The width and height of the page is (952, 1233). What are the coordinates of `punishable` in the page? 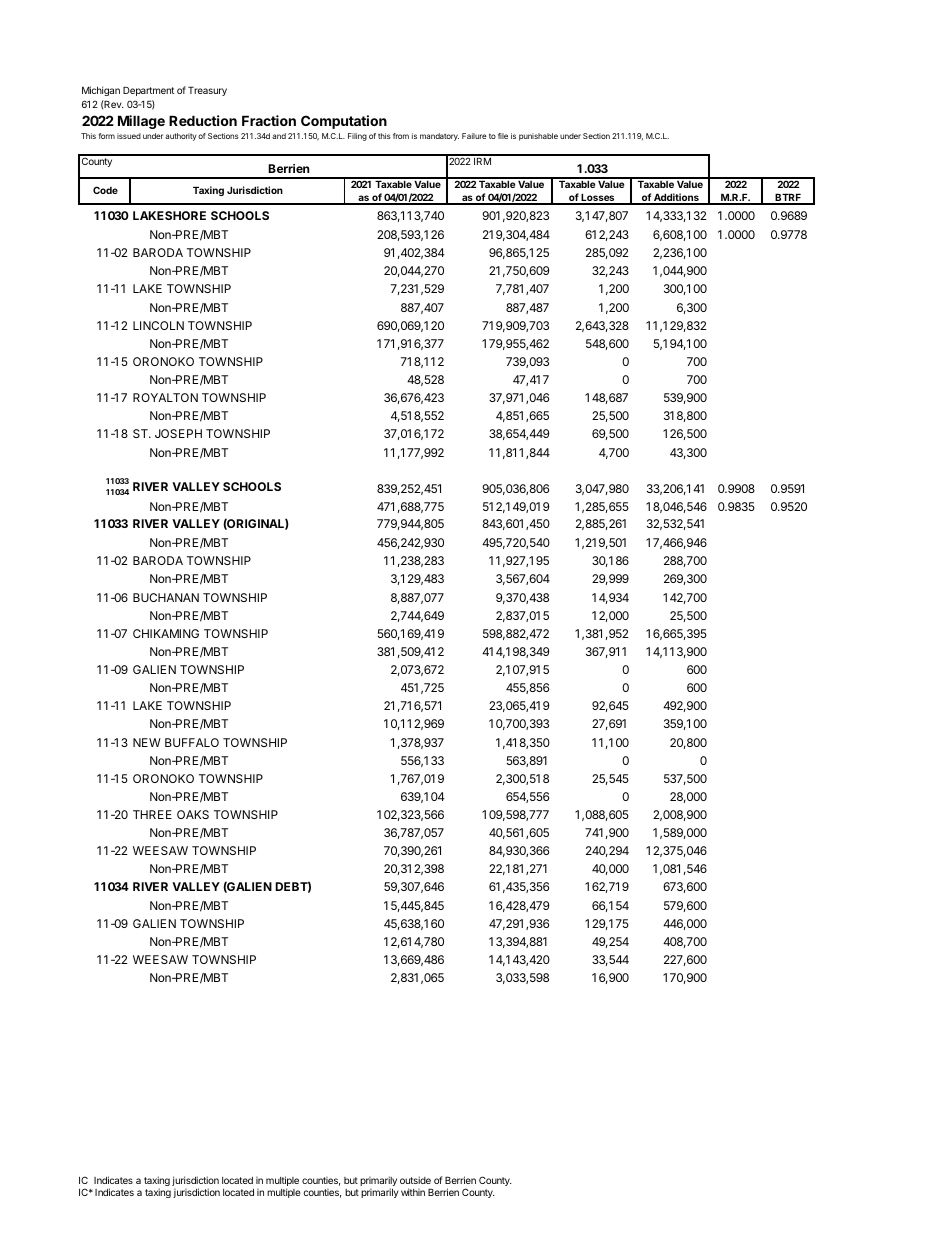 It's located at (538, 137).
